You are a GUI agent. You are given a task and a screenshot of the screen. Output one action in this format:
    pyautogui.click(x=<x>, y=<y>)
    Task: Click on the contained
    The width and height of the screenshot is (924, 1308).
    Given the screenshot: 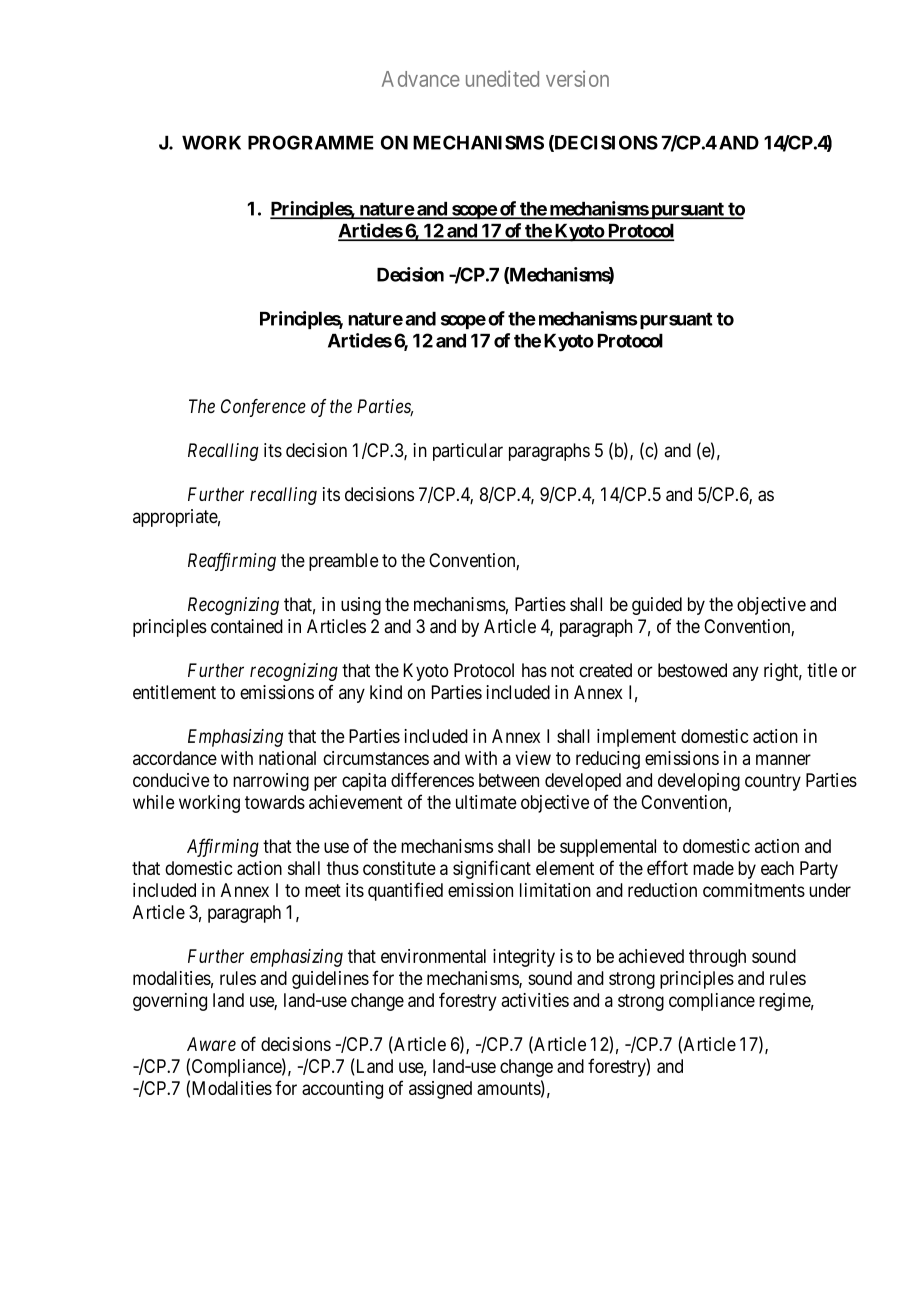 What is the action you would take?
    pyautogui.click(x=247, y=626)
